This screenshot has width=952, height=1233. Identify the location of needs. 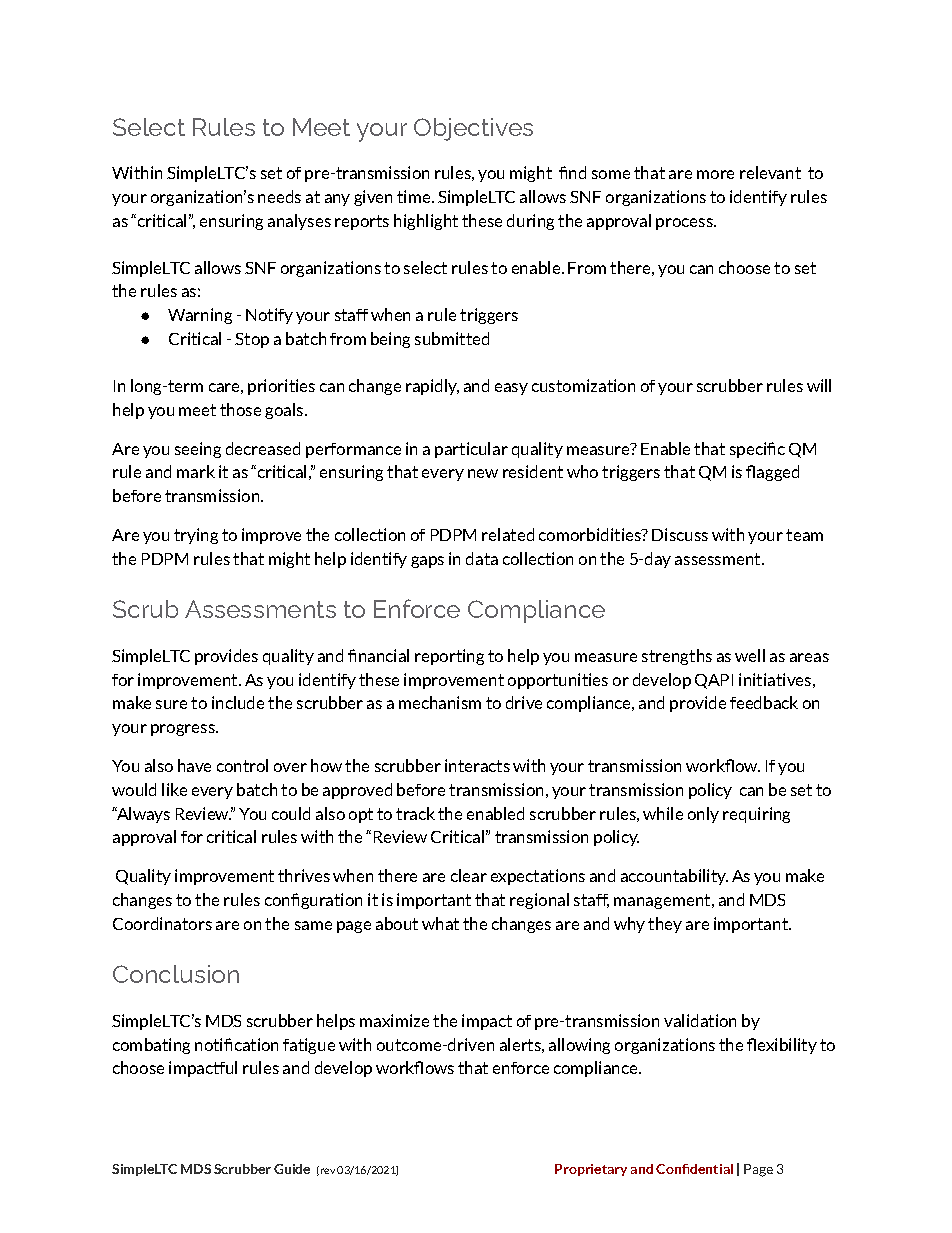
(279, 196).
